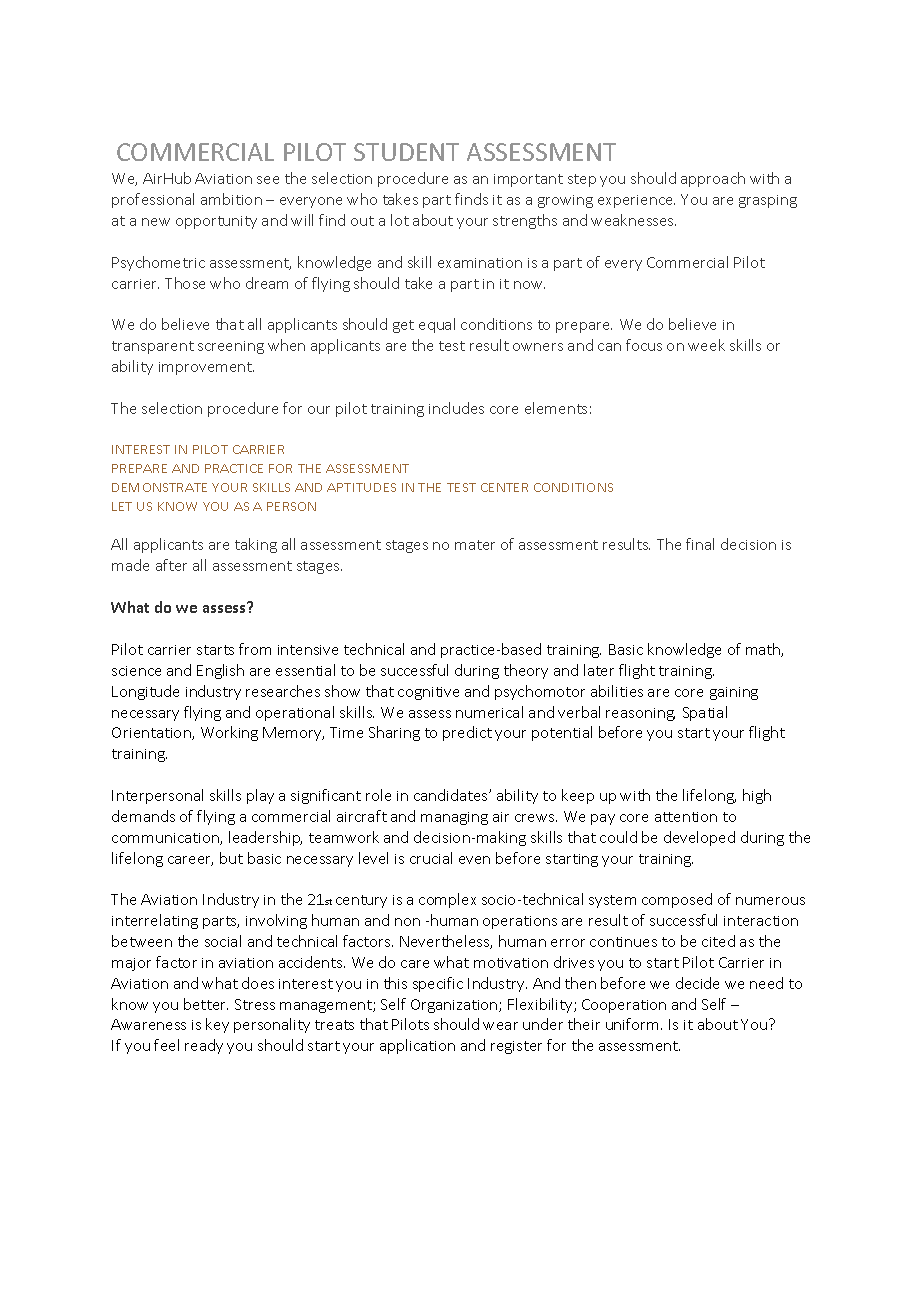 Image resolution: width=924 pixels, height=1308 pixels. What do you see at coordinates (697, 983) in the page?
I see `decide` at bounding box center [697, 983].
